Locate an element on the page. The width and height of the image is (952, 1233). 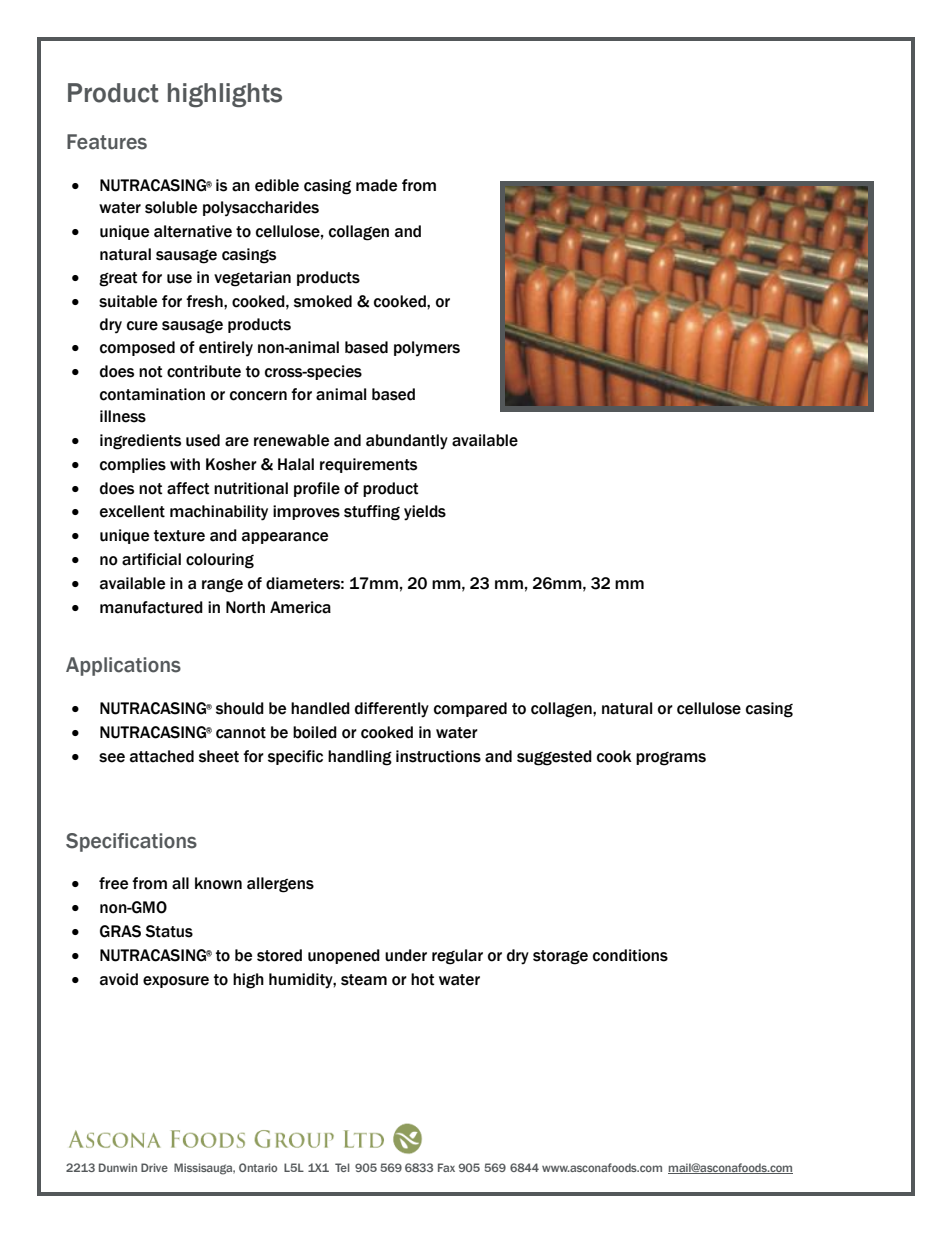
made is located at coordinates (376, 185).
